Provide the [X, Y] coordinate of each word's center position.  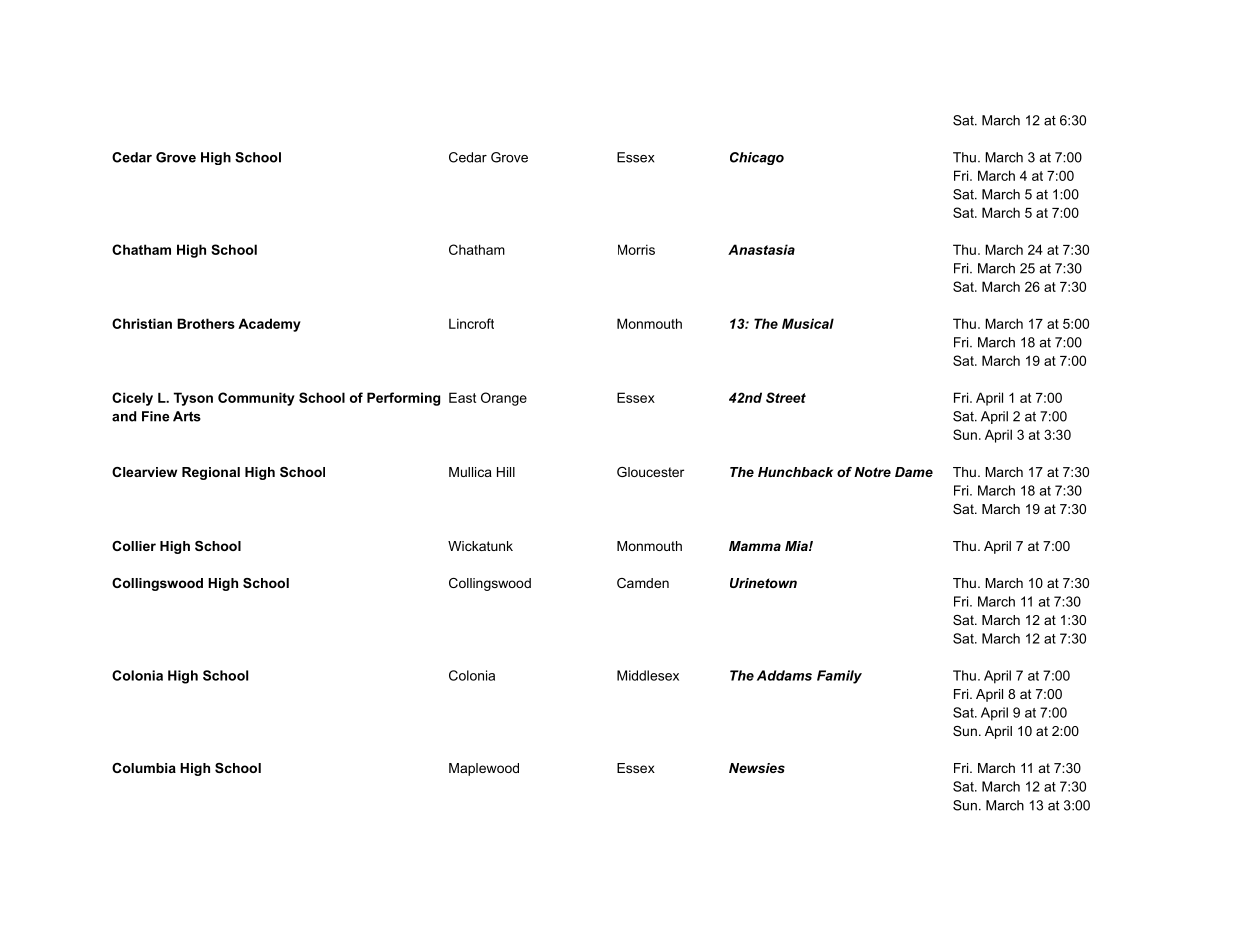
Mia [797, 546]
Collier [134, 546]
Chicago [757, 158]
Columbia [144, 768]
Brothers [206, 323]
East [462, 397]
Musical [808, 323]
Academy [269, 325]
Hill [506, 472]
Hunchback [795, 472]
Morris [636, 249]
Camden [643, 583]
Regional [211, 473]
